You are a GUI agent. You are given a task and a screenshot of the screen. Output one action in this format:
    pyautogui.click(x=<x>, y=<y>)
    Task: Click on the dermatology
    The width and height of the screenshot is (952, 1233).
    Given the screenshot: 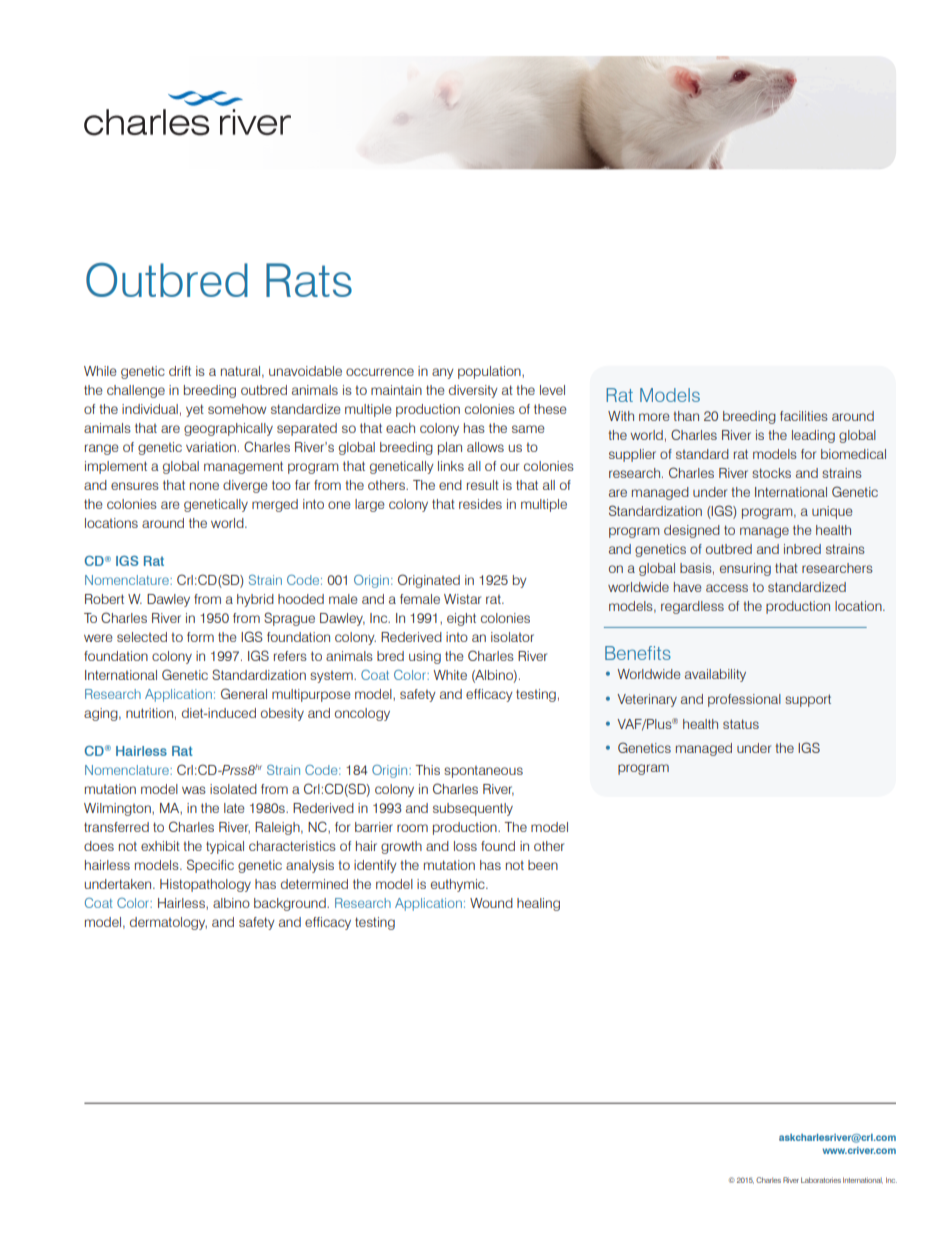 What is the action you would take?
    pyautogui.click(x=168, y=923)
